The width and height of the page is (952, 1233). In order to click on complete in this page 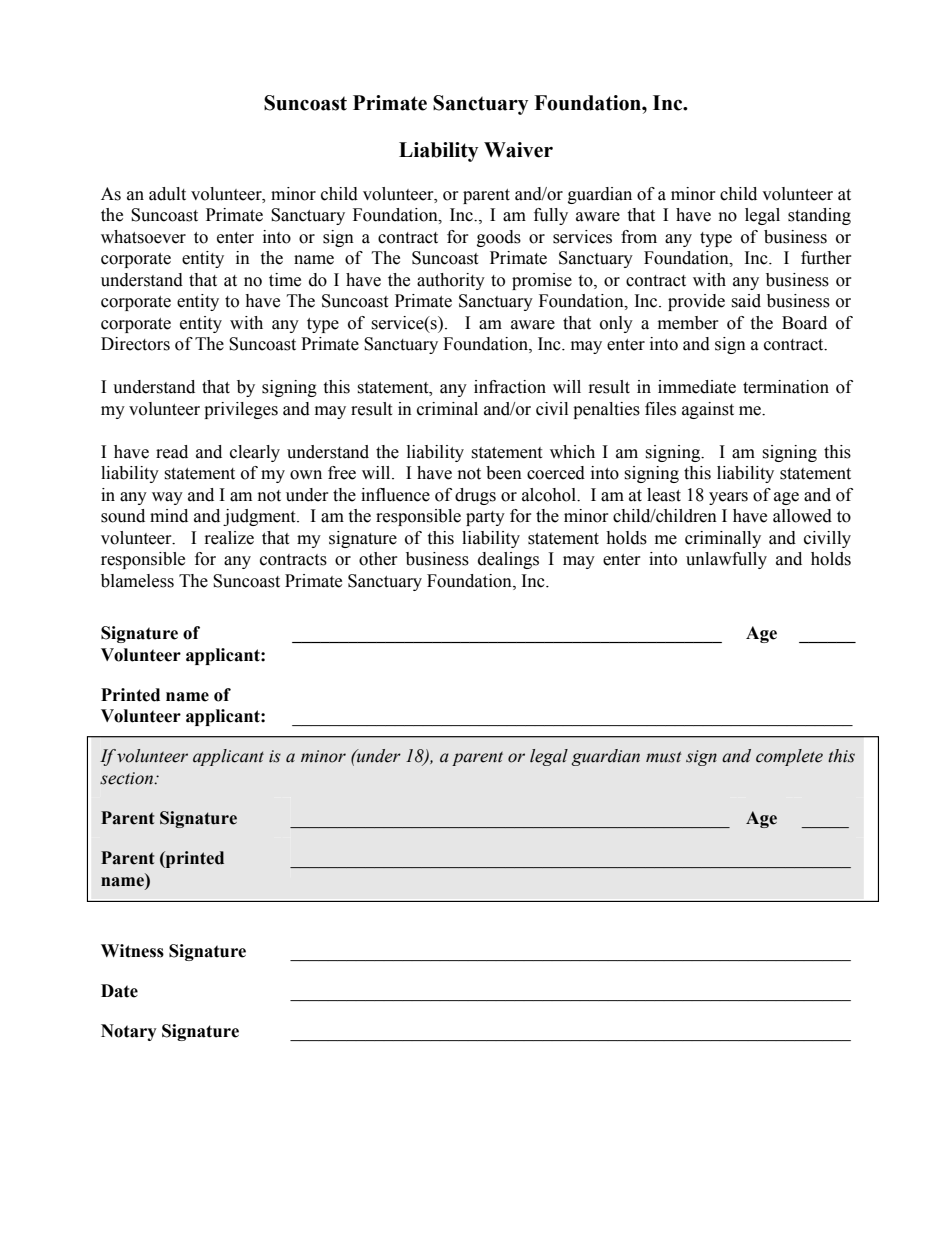, I will do `click(789, 757)`.
